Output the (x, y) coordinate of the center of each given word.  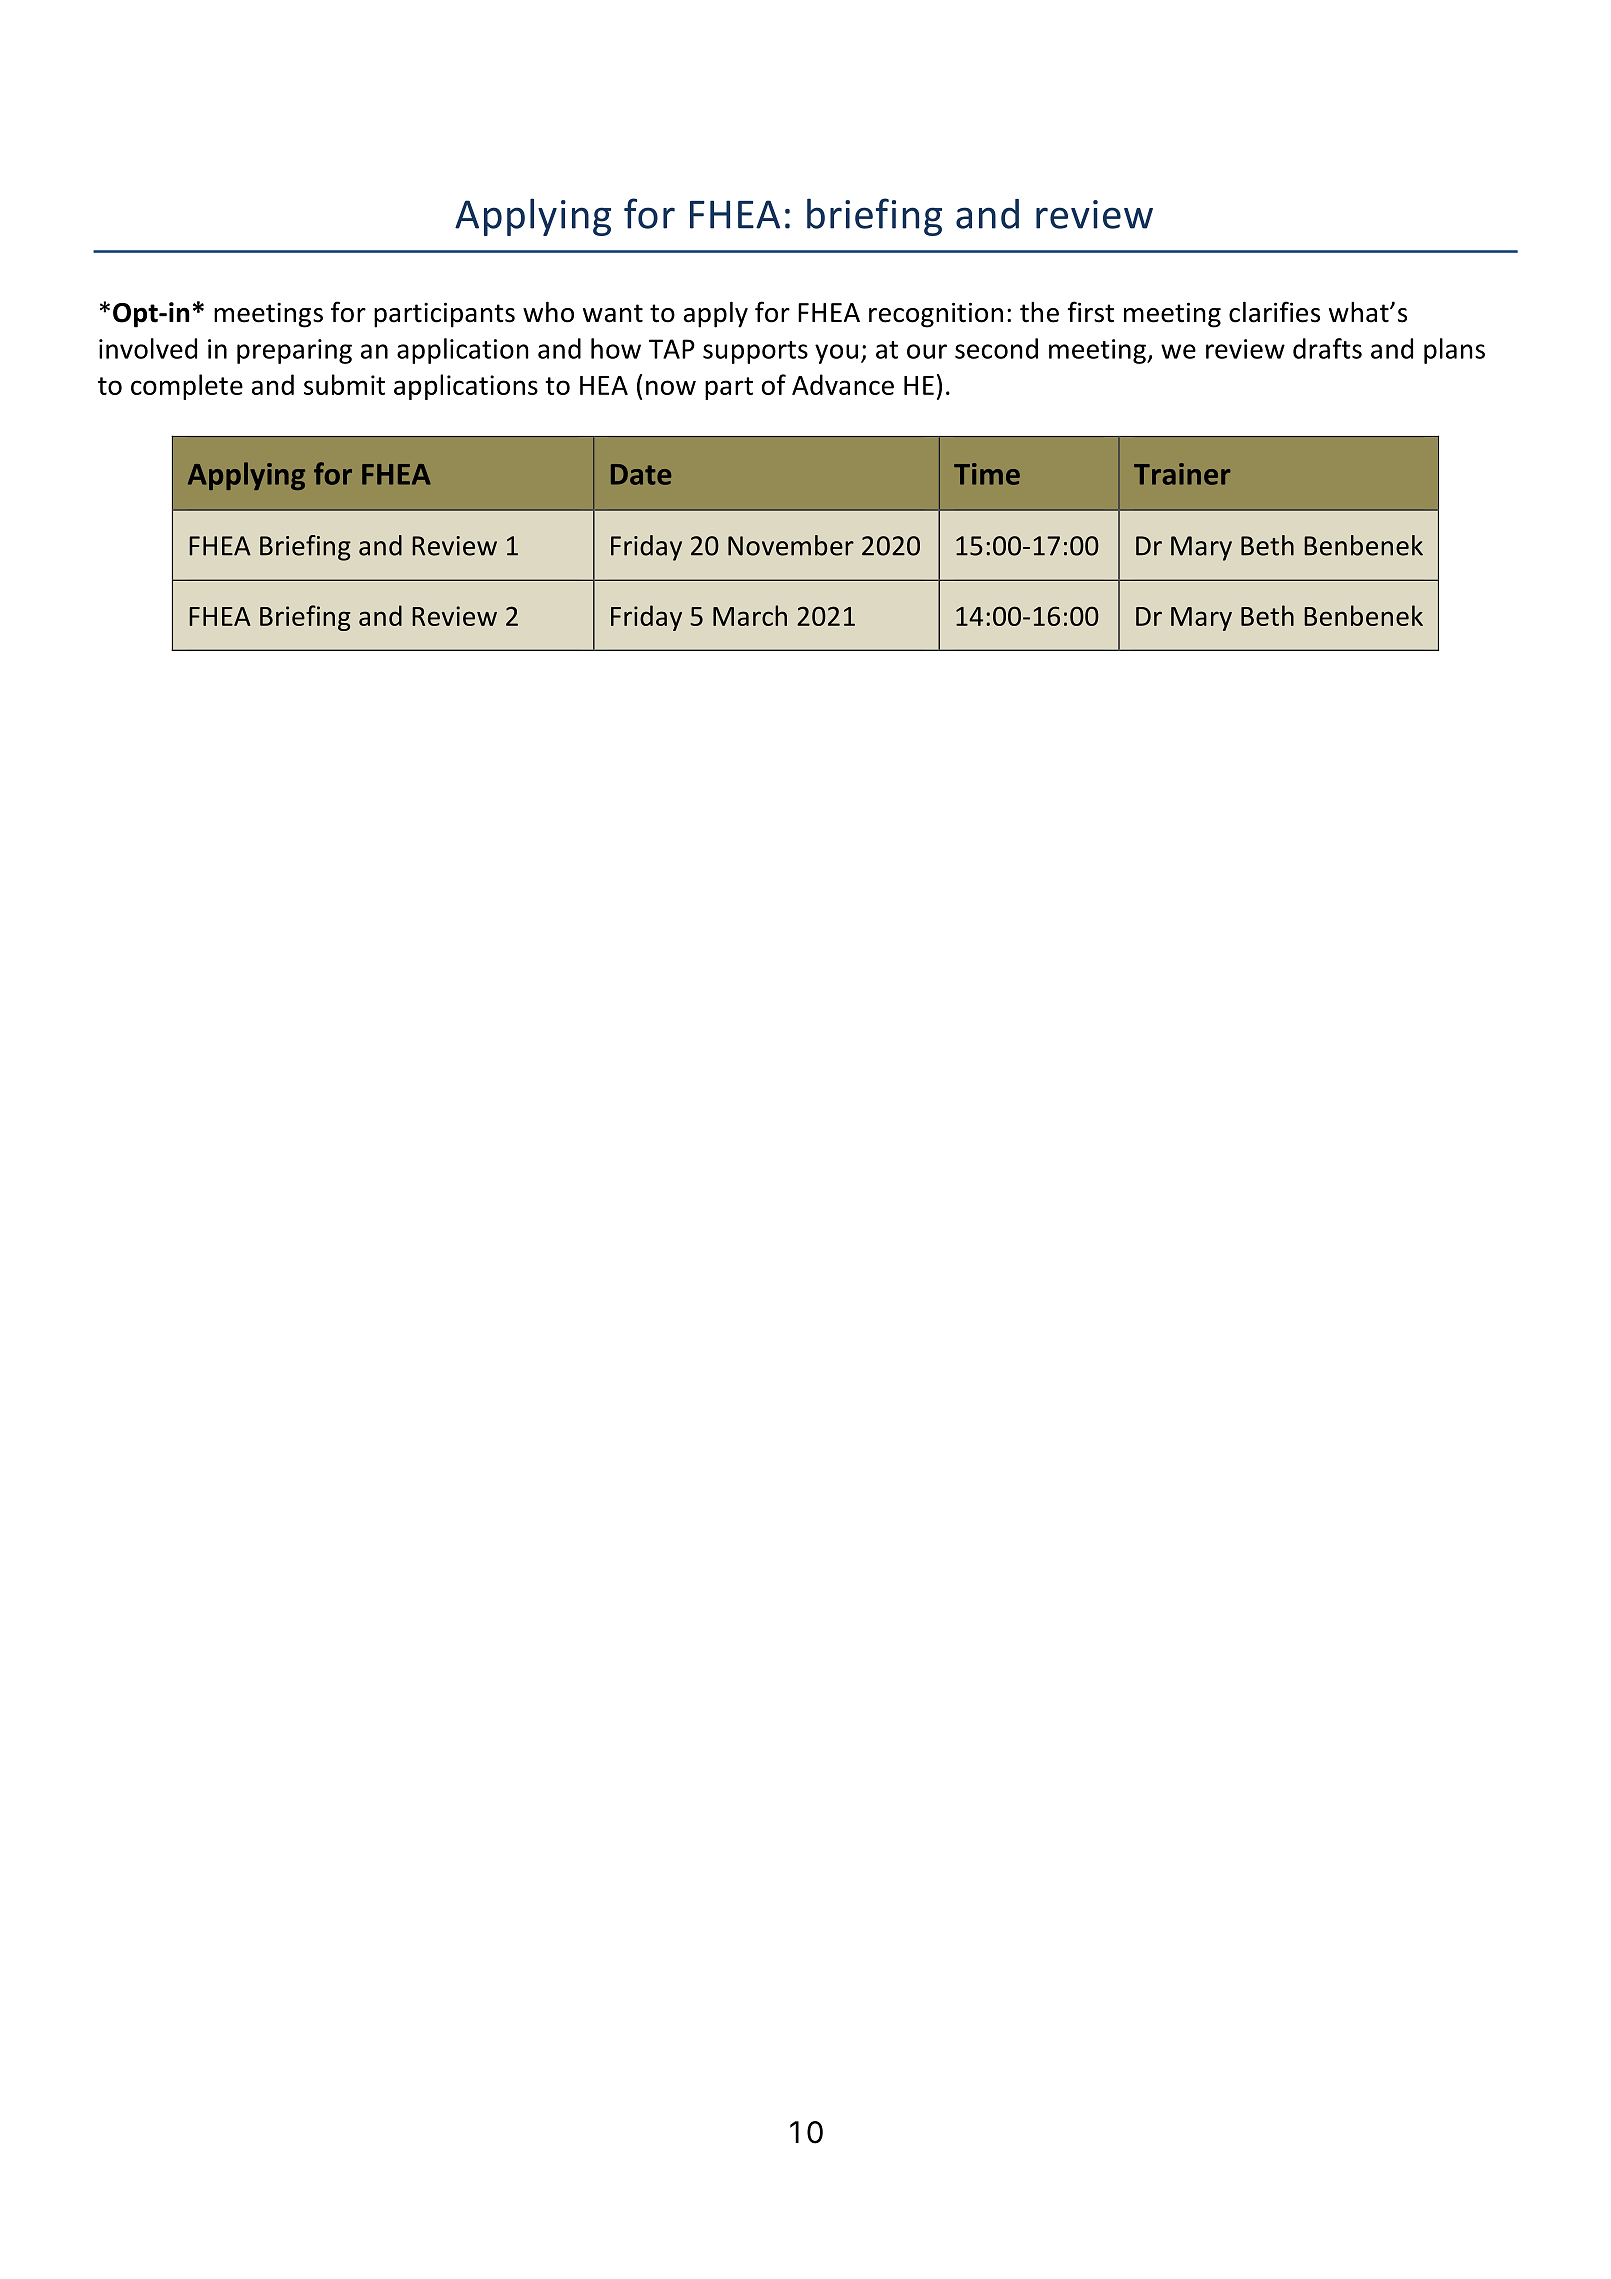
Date (641, 474)
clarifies (1274, 312)
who (548, 312)
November (791, 545)
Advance (843, 384)
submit (344, 384)
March (750, 615)
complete (187, 387)
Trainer (1182, 474)
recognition (936, 315)
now (671, 387)
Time (987, 474)
